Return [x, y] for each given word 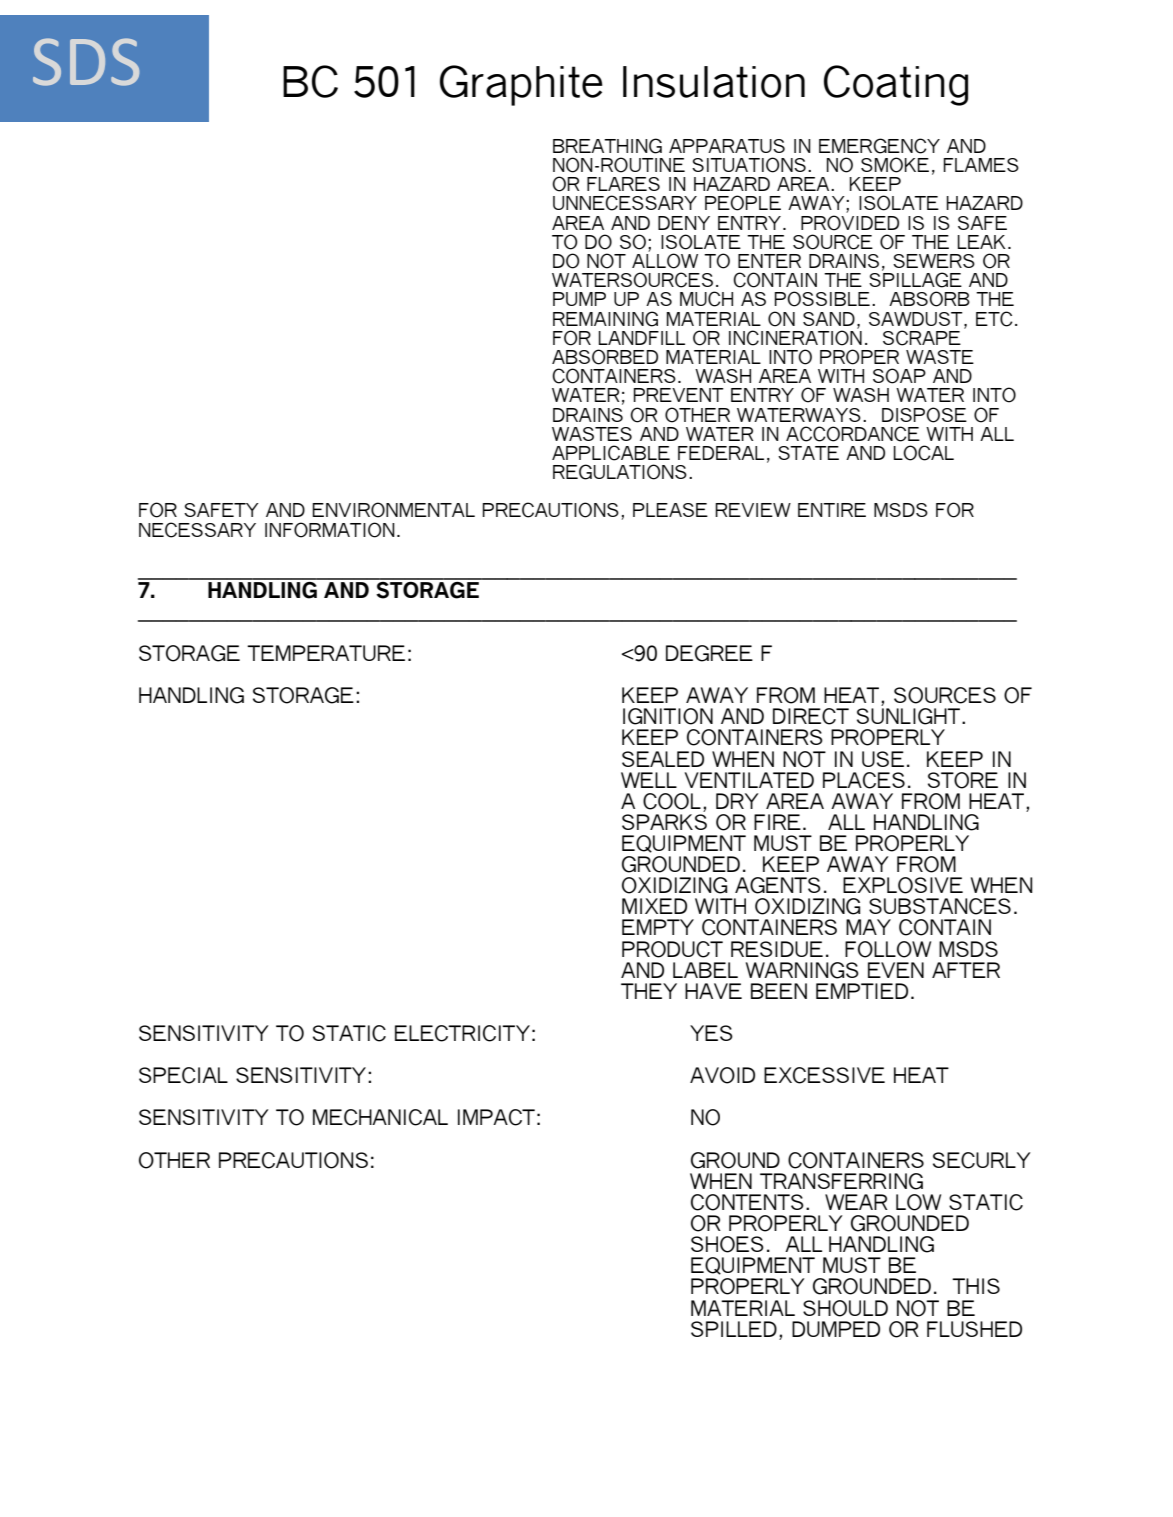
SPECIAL [183, 1075]
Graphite [521, 85]
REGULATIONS [620, 472]
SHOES [727, 1244]
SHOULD [845, 1308]
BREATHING [607, 146]
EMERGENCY [879, 146]
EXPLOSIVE [903, 885]
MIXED [654, 906]
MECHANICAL [380, 1117]
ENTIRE [832, 510]
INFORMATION [330, 530]
